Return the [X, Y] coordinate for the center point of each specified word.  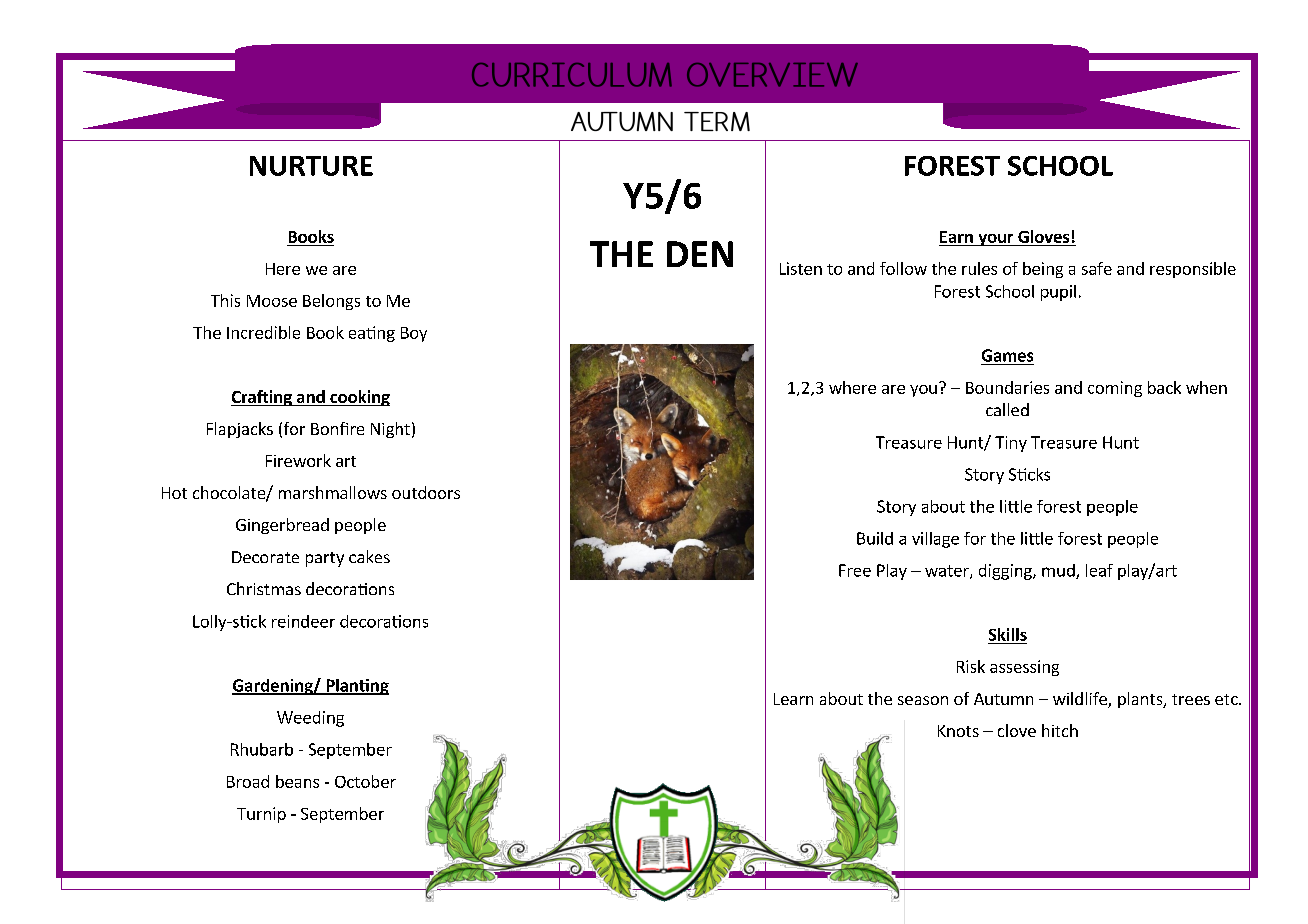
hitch [1060, 730]
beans [297, 781]
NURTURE [311, 166]
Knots [958, 731]
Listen [801, 268]
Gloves [1043, 236]
